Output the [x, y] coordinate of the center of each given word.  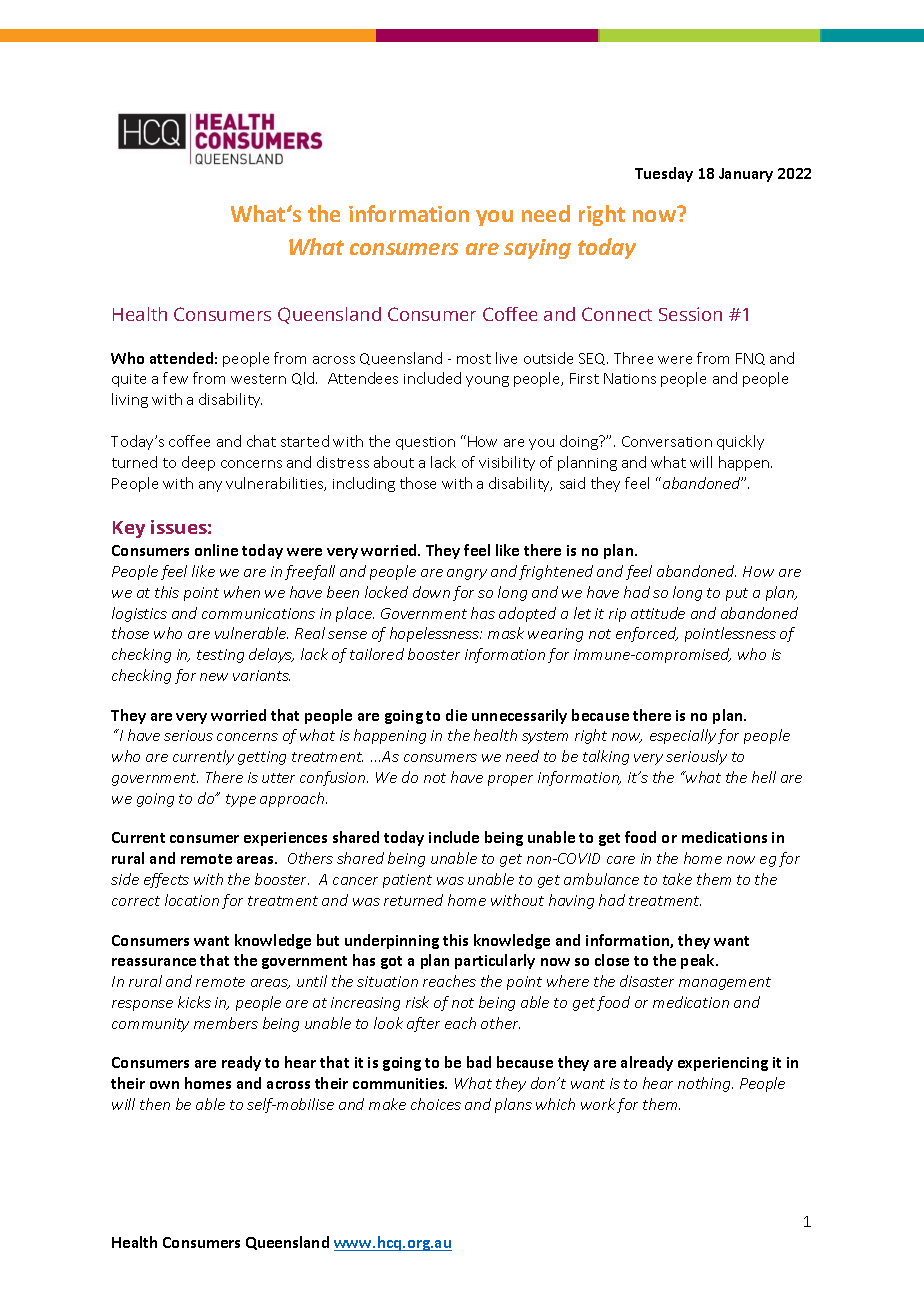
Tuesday [664, 174]
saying [537, 249]
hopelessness [435, 634]
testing [220, 656]
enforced [647, 634]
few [175, 378]
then [155, 1104]
